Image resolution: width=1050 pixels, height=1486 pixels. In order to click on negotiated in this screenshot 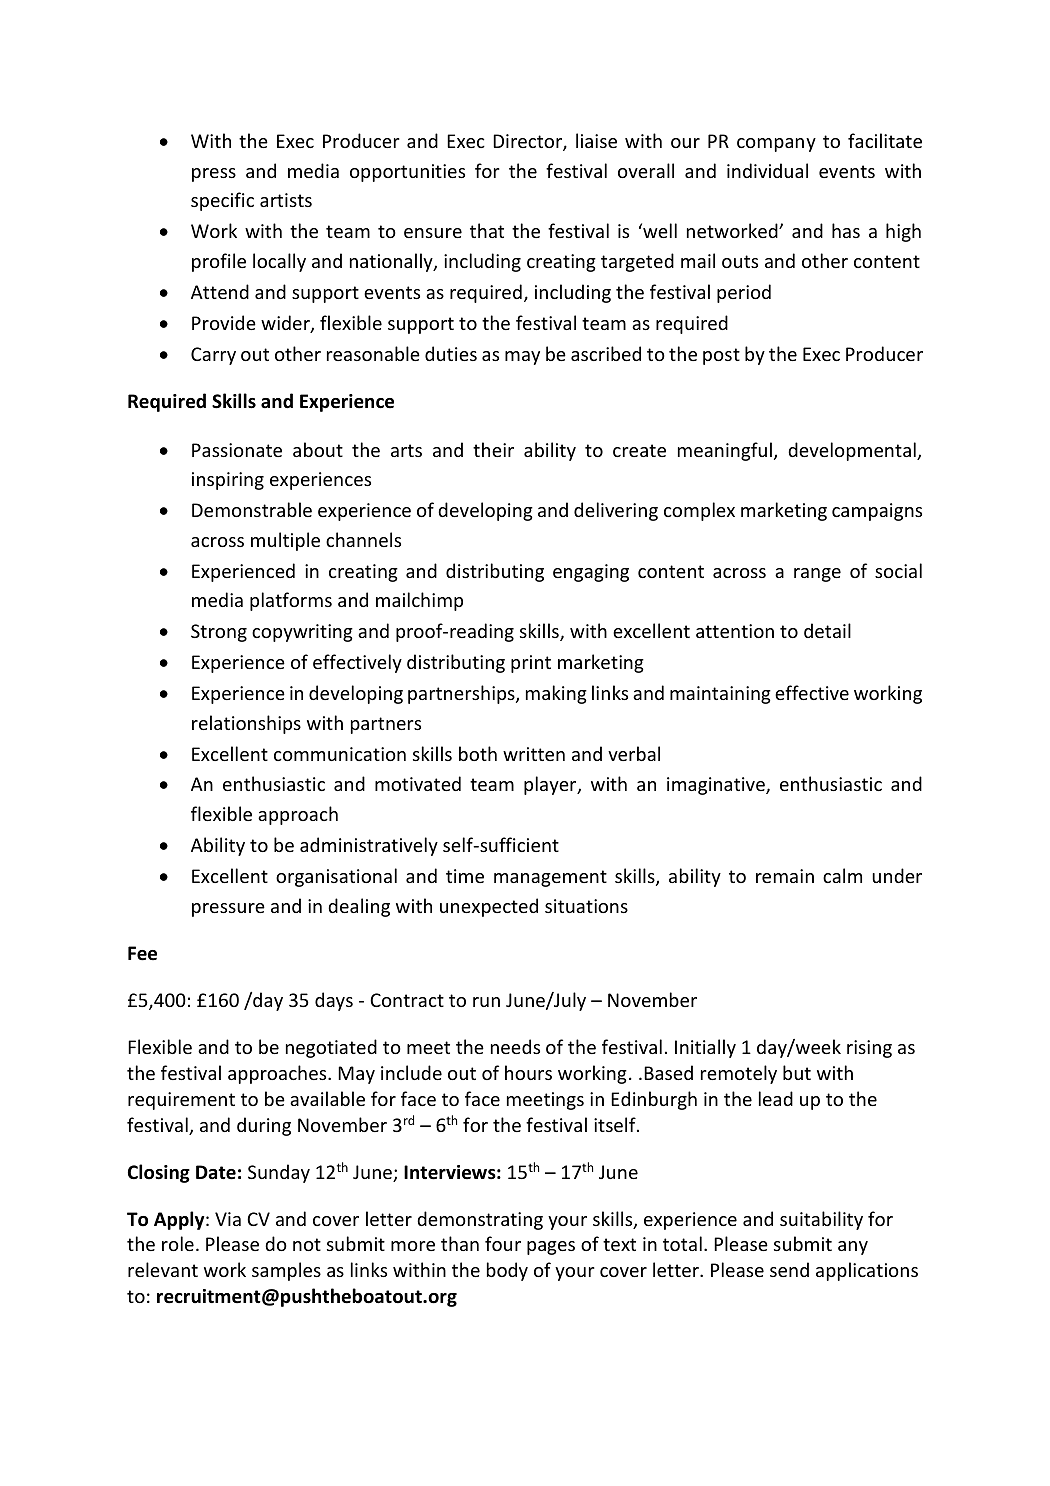, I will do `click(331, 1048)`.
